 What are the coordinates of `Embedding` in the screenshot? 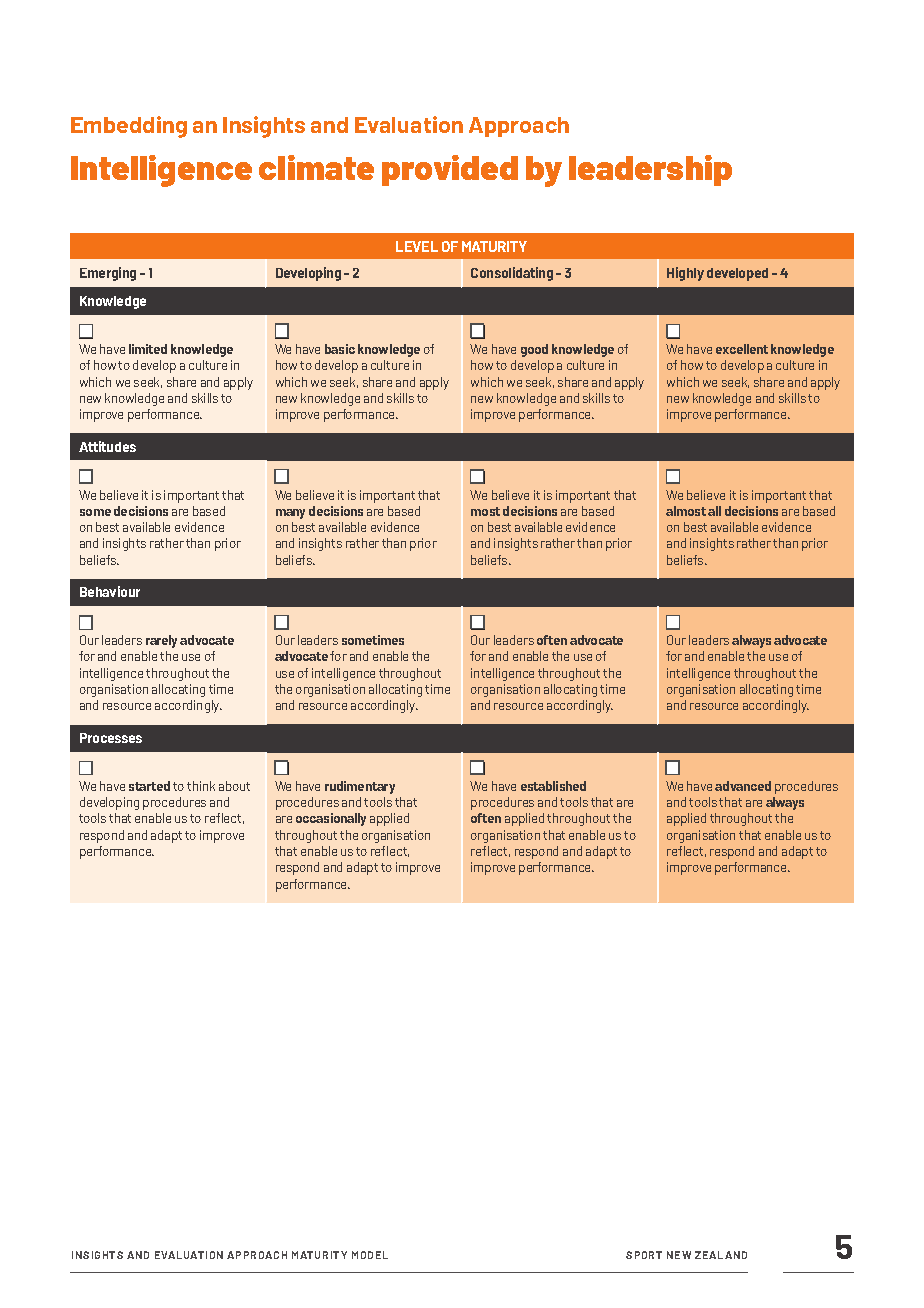 It's located at (129, 127).
